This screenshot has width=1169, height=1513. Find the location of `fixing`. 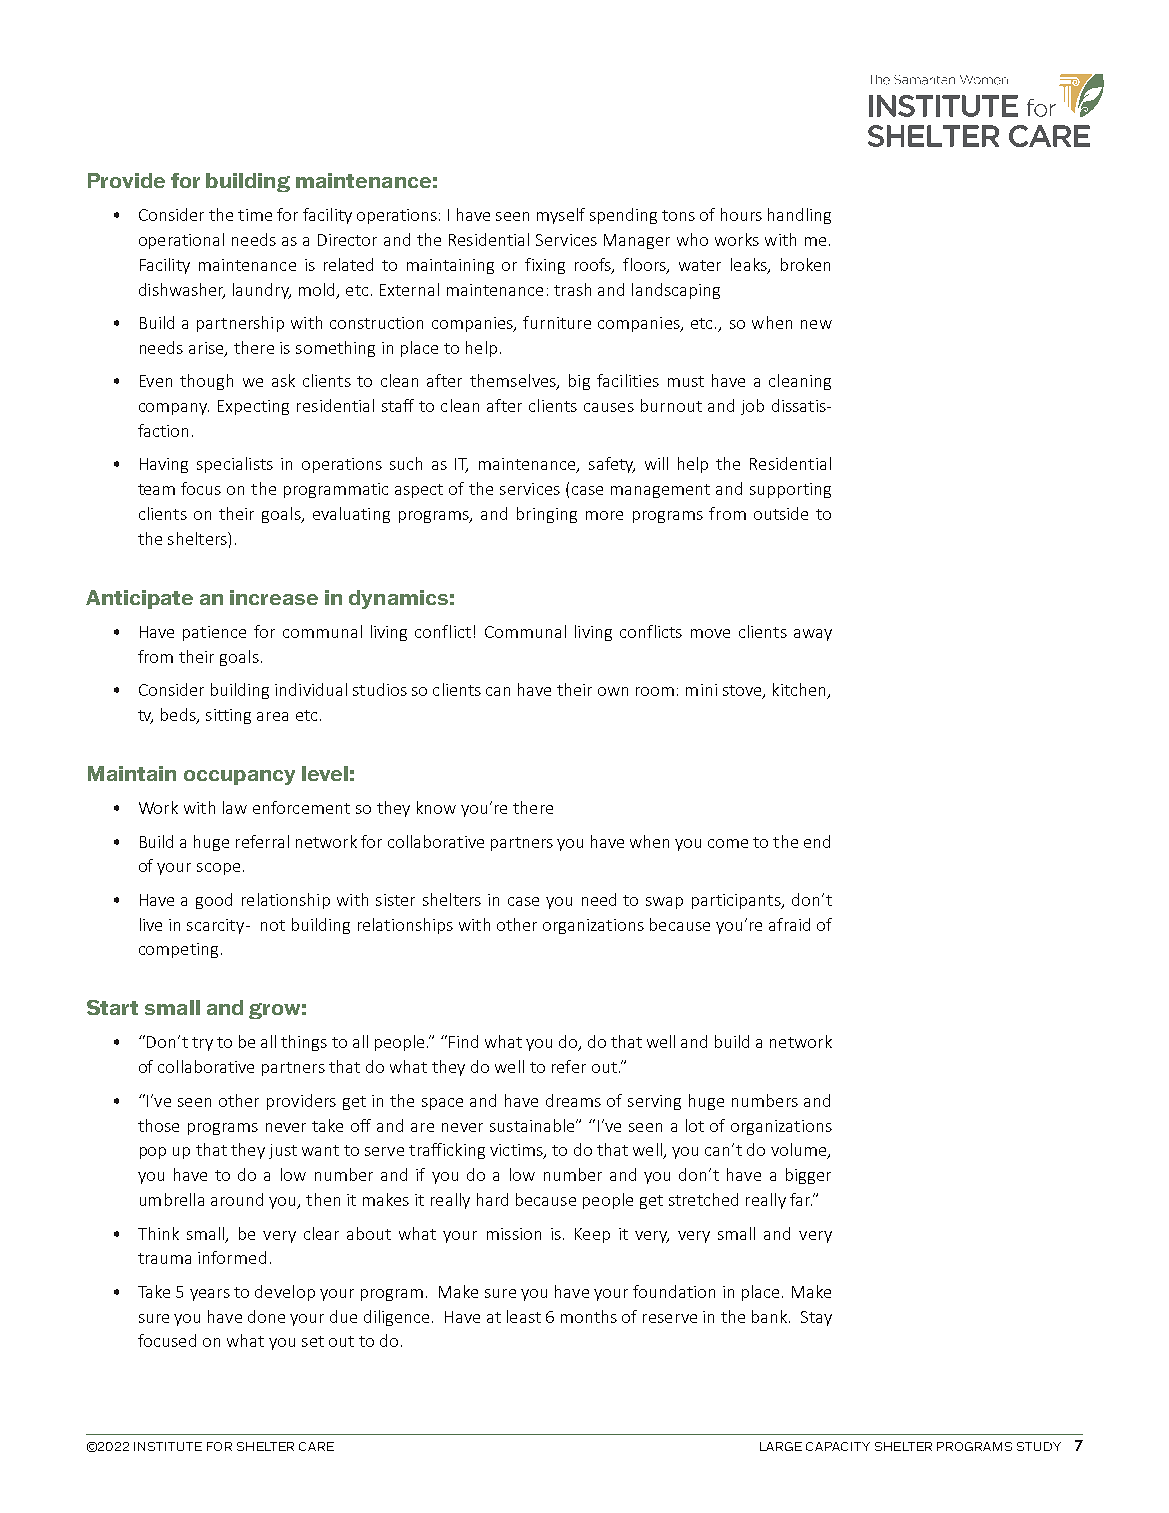

fixing is located at coordinates (545, 266).
